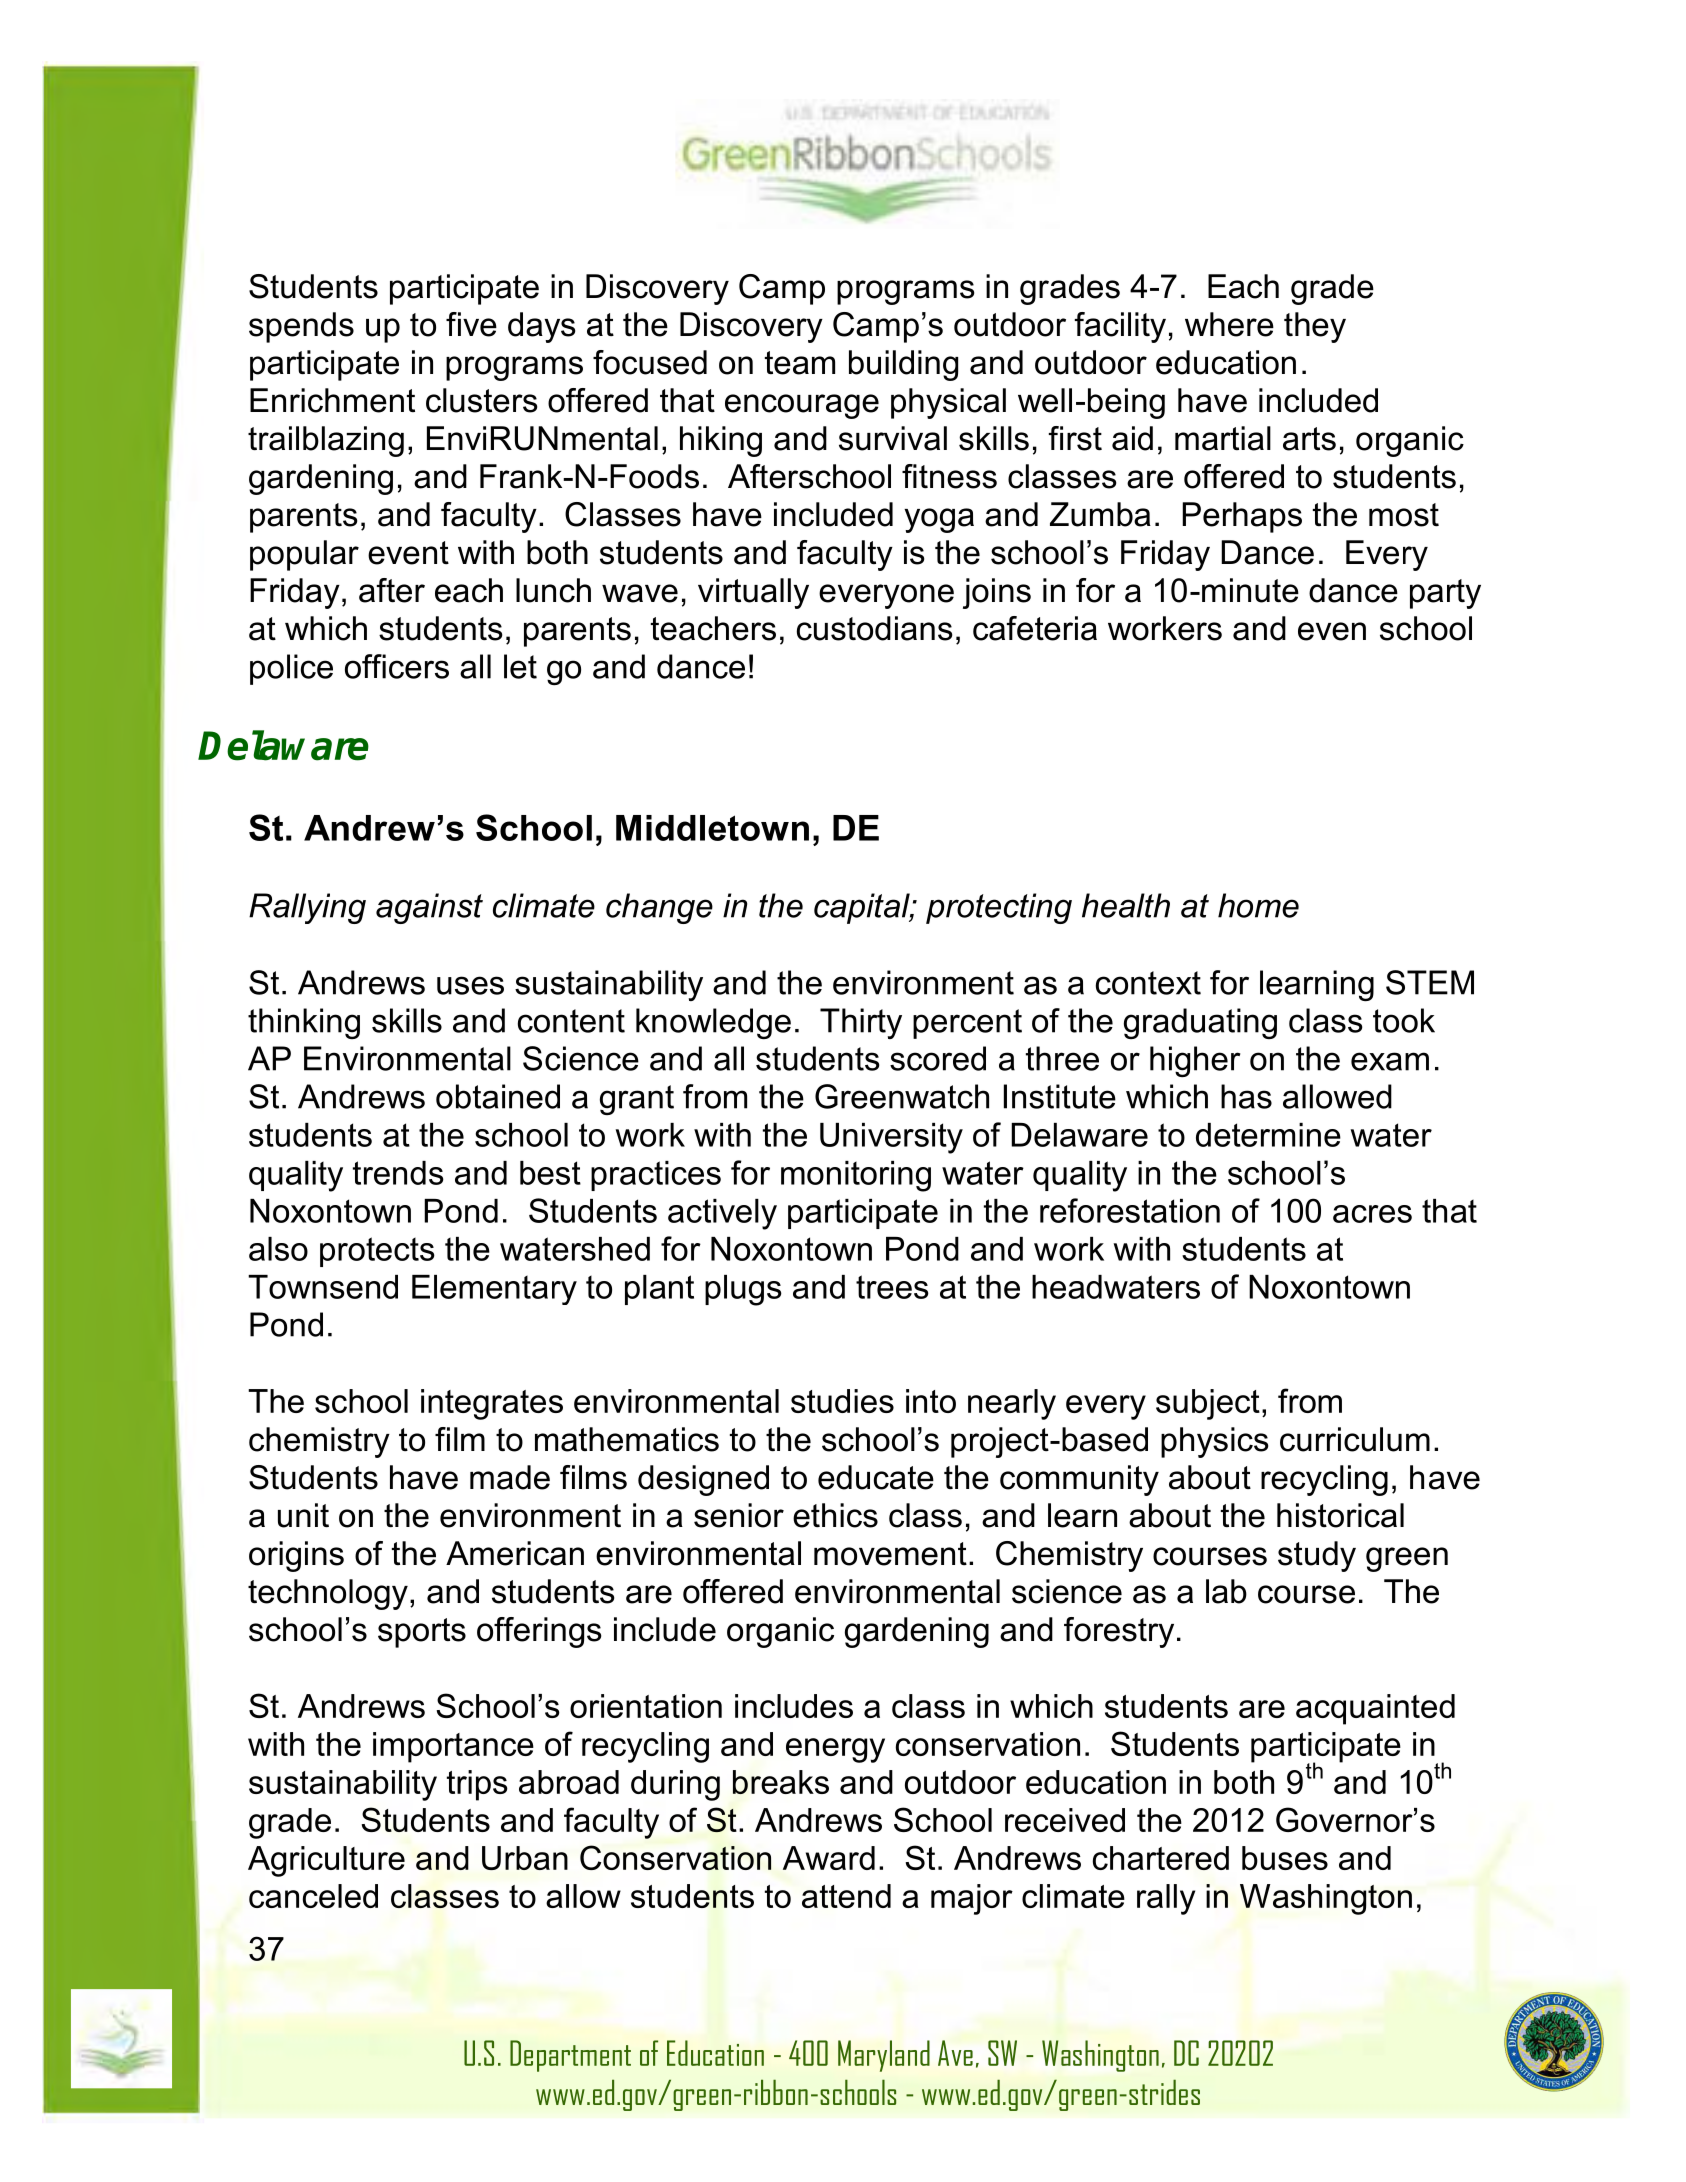 The image size is (1686, 2182). I want to click on clusters, so click(481, 400).
